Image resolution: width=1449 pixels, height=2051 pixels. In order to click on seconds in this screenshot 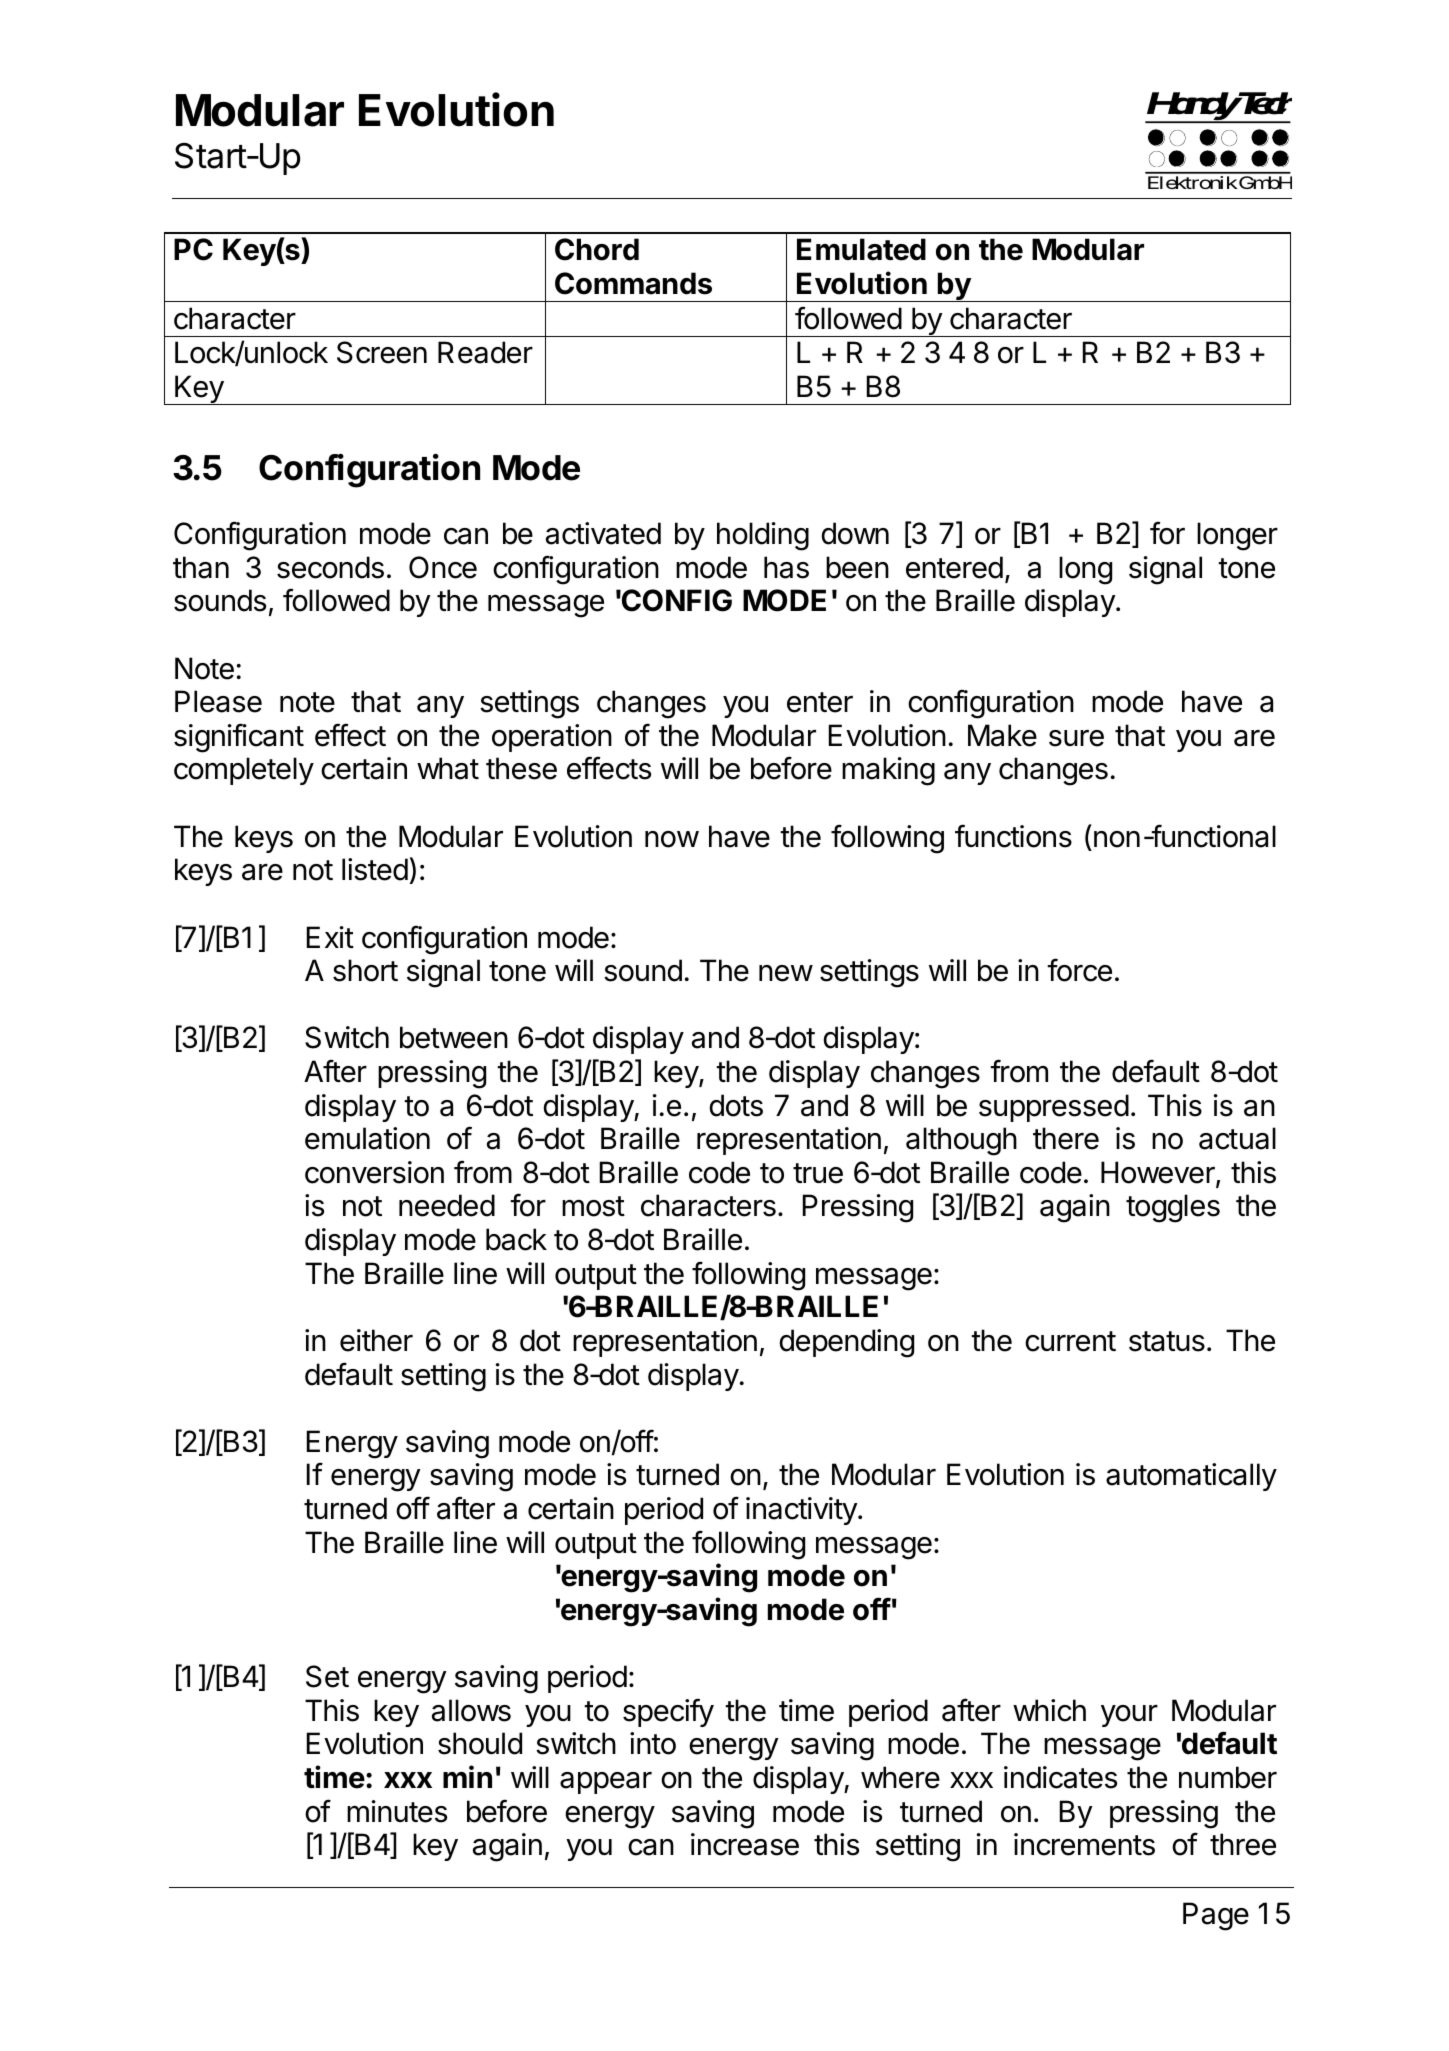, I will do `click(330, 567)`.
